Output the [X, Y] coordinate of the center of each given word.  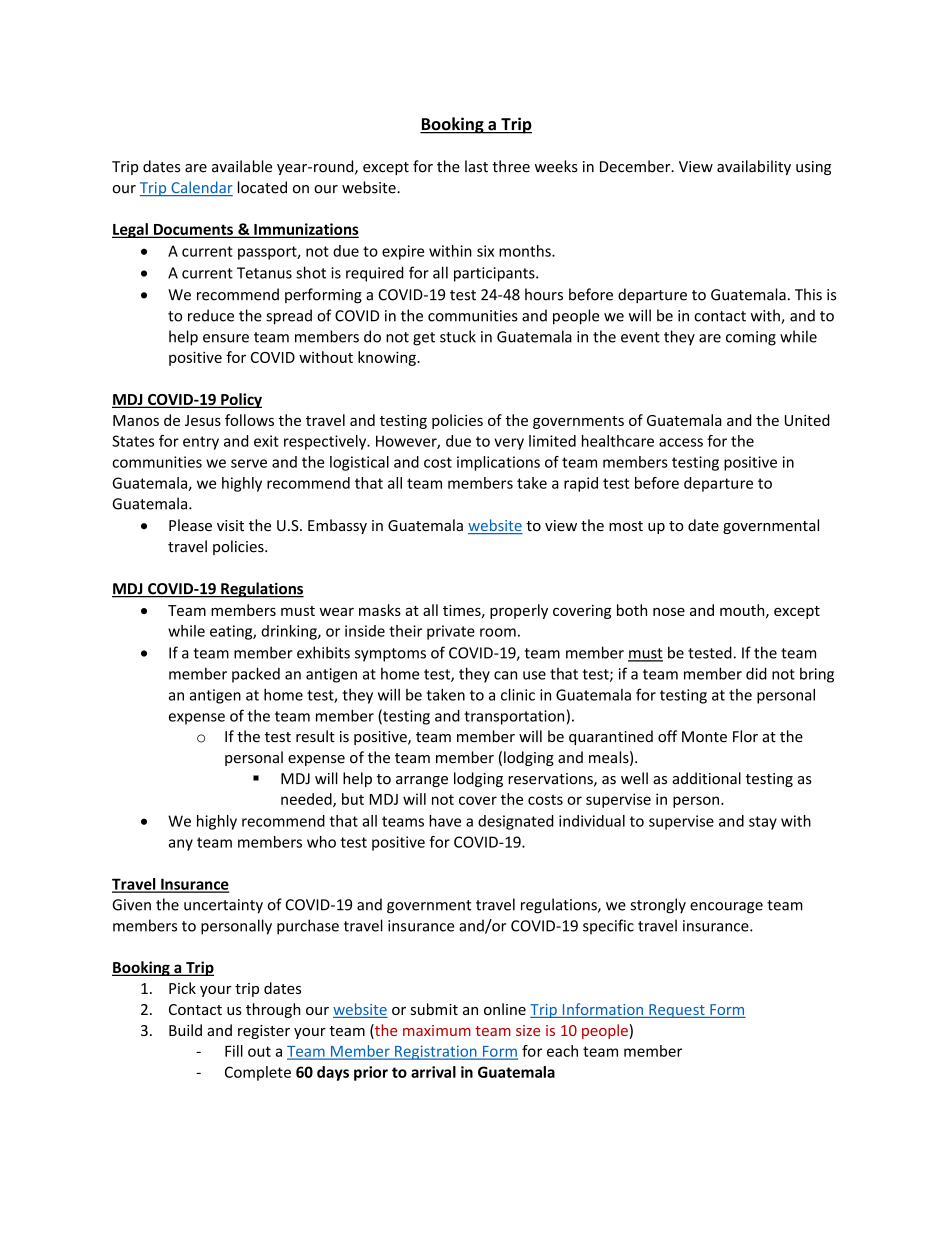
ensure [226, 338]
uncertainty [223, 906]
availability [754, 167]
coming [751, 338]
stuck [458, 336]
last [476, 166]
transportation [514, 717]
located [262, 187]
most [626, 526]
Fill [234, 1051]
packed [256, 675]
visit [230, 525]
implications [498, 463]
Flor [745, 736]
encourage [726, 908]
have [445, 821]
